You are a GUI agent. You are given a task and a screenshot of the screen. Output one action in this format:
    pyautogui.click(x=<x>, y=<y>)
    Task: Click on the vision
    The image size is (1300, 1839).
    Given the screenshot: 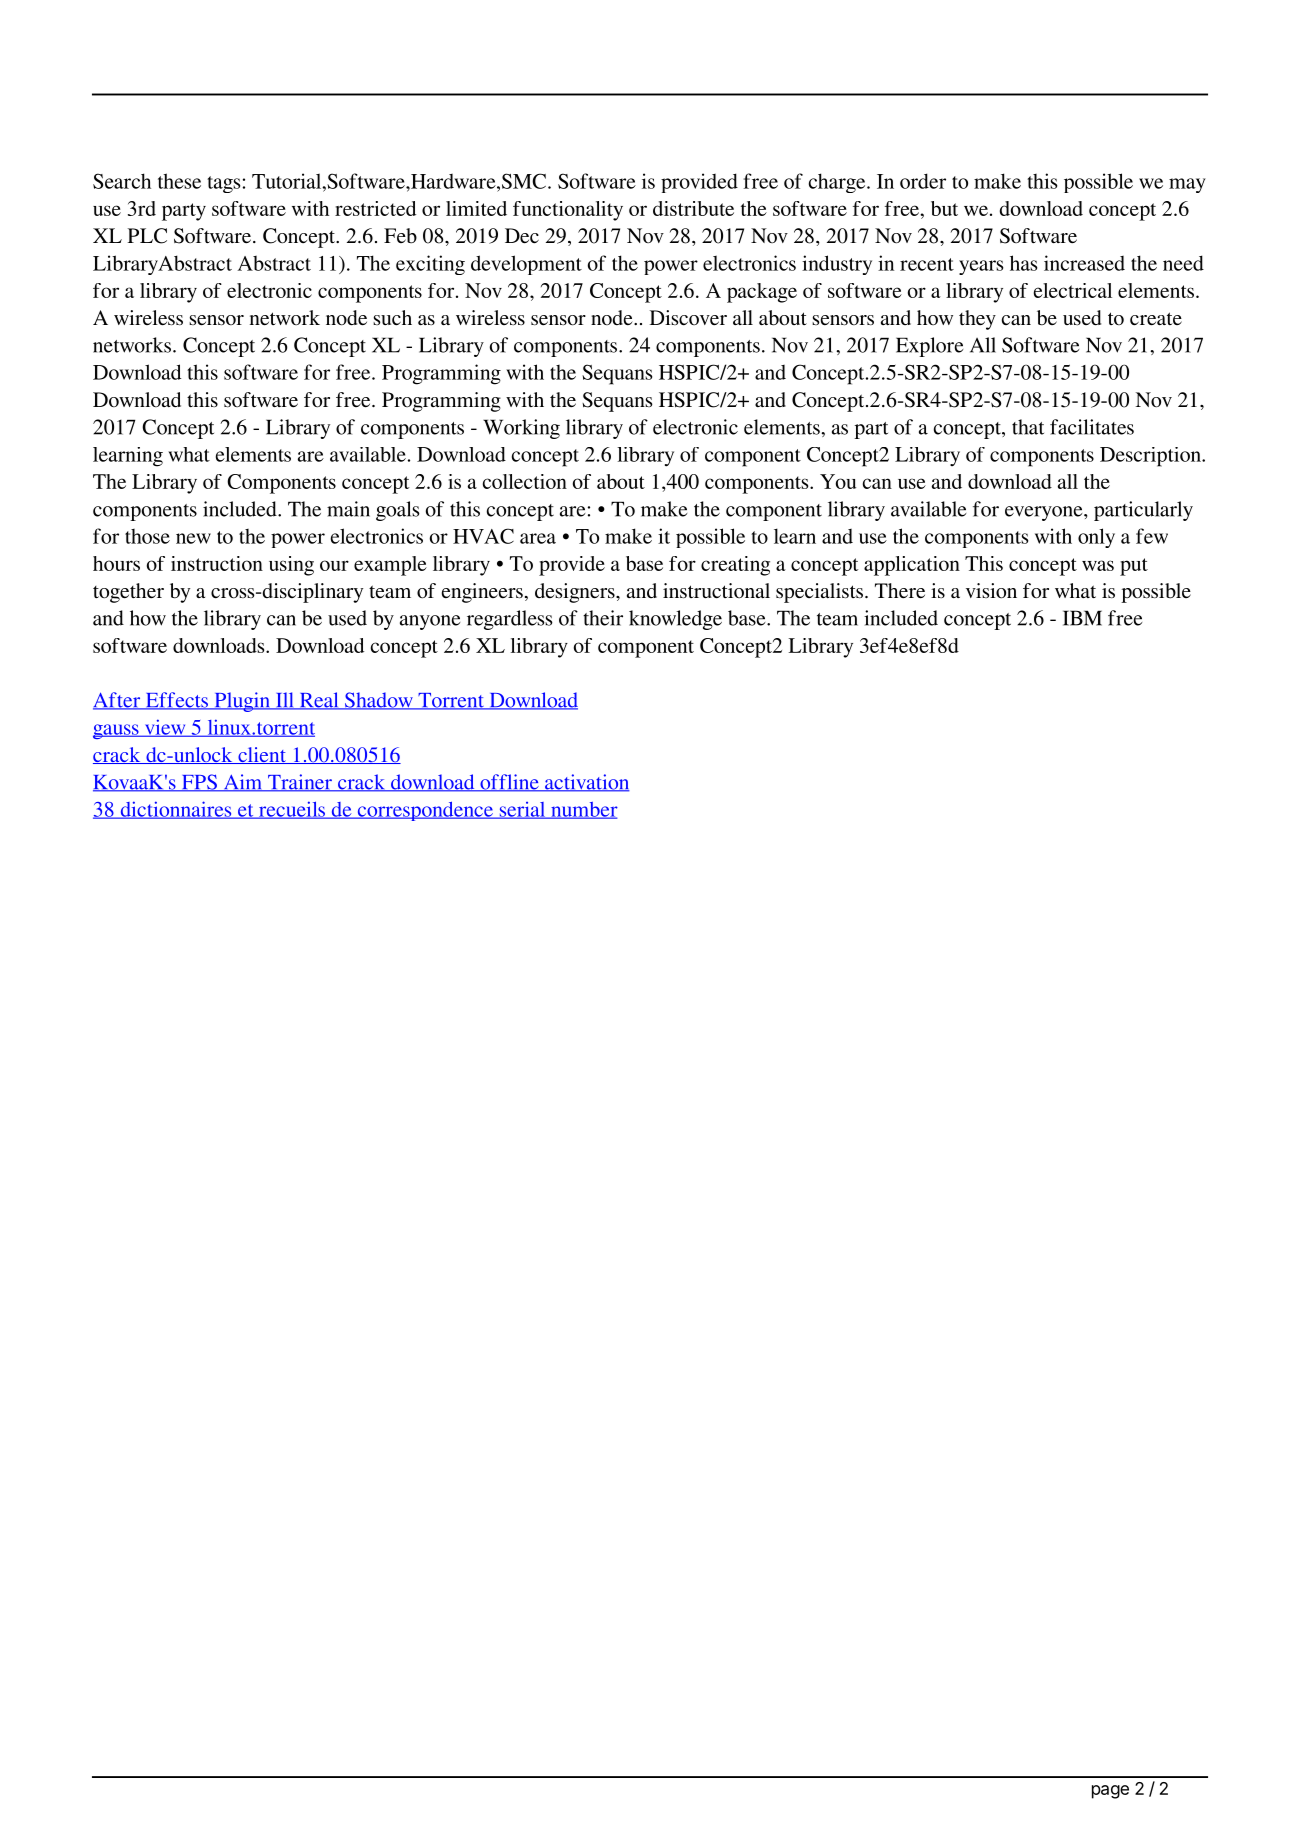 What is the action you would take?
    pyautogui.click(x=991, y=591)
